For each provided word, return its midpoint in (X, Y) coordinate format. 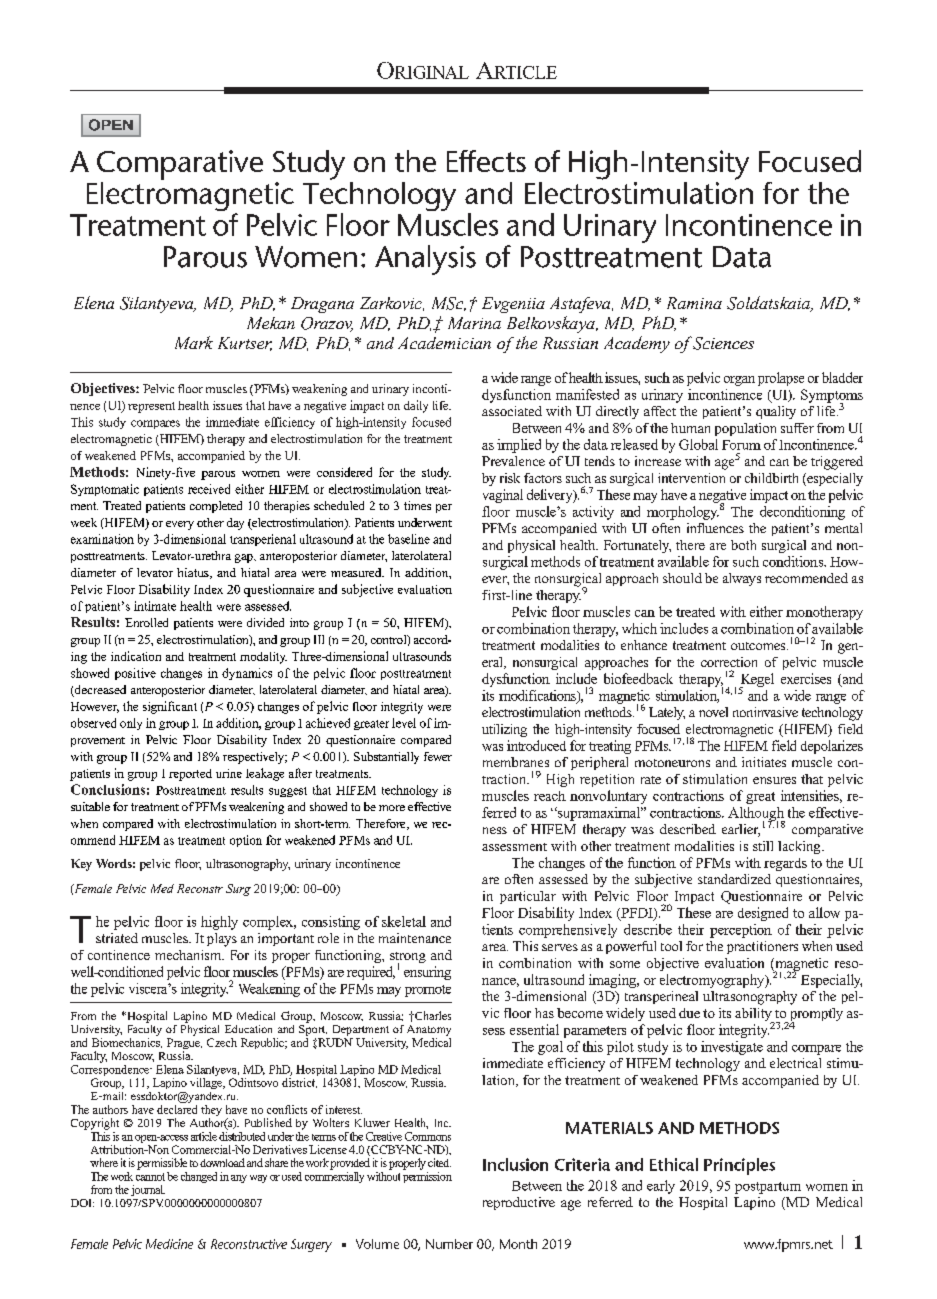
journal (148, 1190)
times (417, 505)
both (743, 545)
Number (449, 1244)
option (246, 841)
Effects (486, 161)
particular (528, 897)
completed (216, 507)
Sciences (722, 343)
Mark (194, 342)
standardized (734, 879)
